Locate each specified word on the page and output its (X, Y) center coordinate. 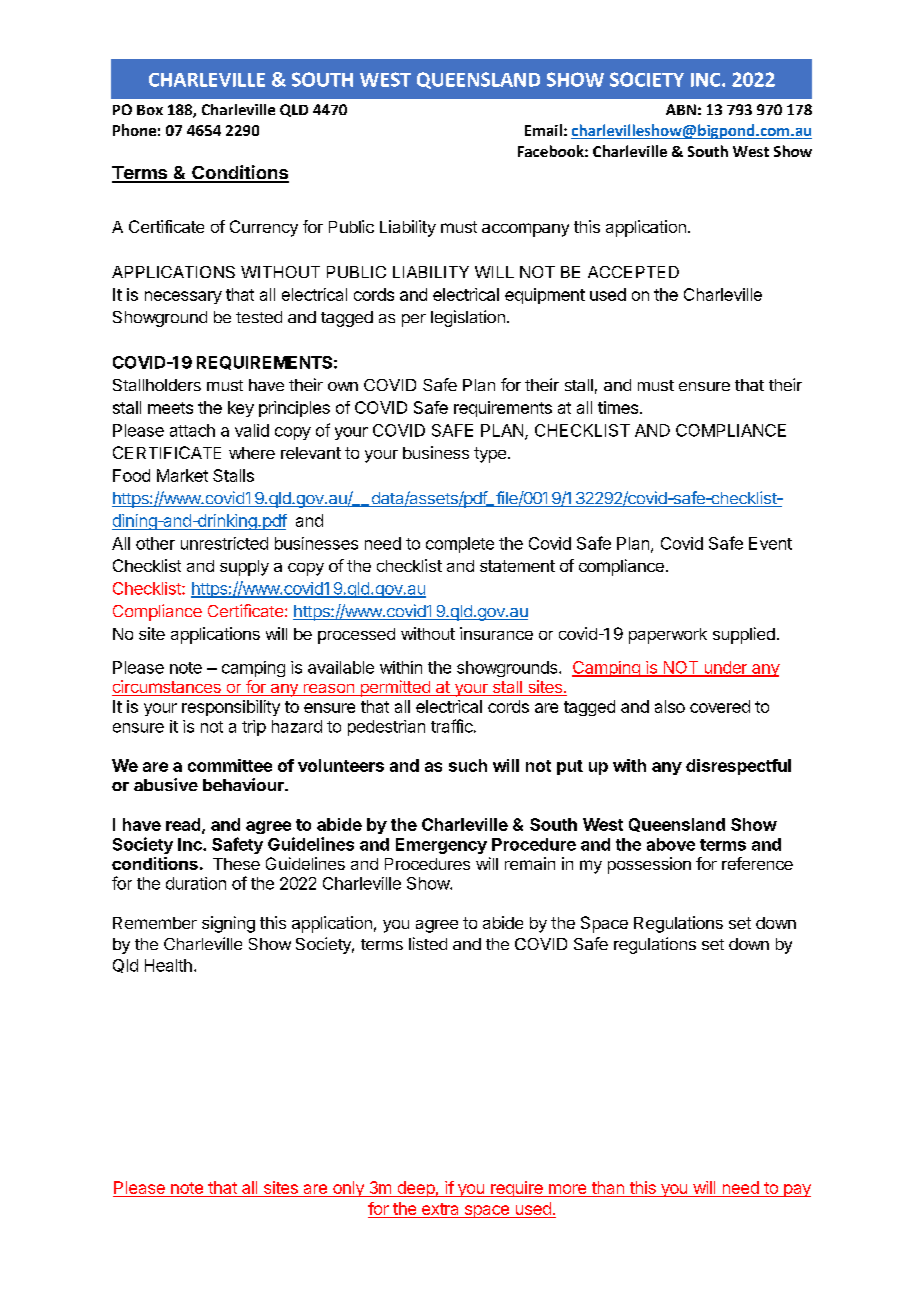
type (490, 455)
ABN (681, 109)
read (184, 825)
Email (543, 130)
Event (770, 543)
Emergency (441, 846)
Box (150, 110)
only (348, 1189)
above (671, 844)
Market (182, 475)
